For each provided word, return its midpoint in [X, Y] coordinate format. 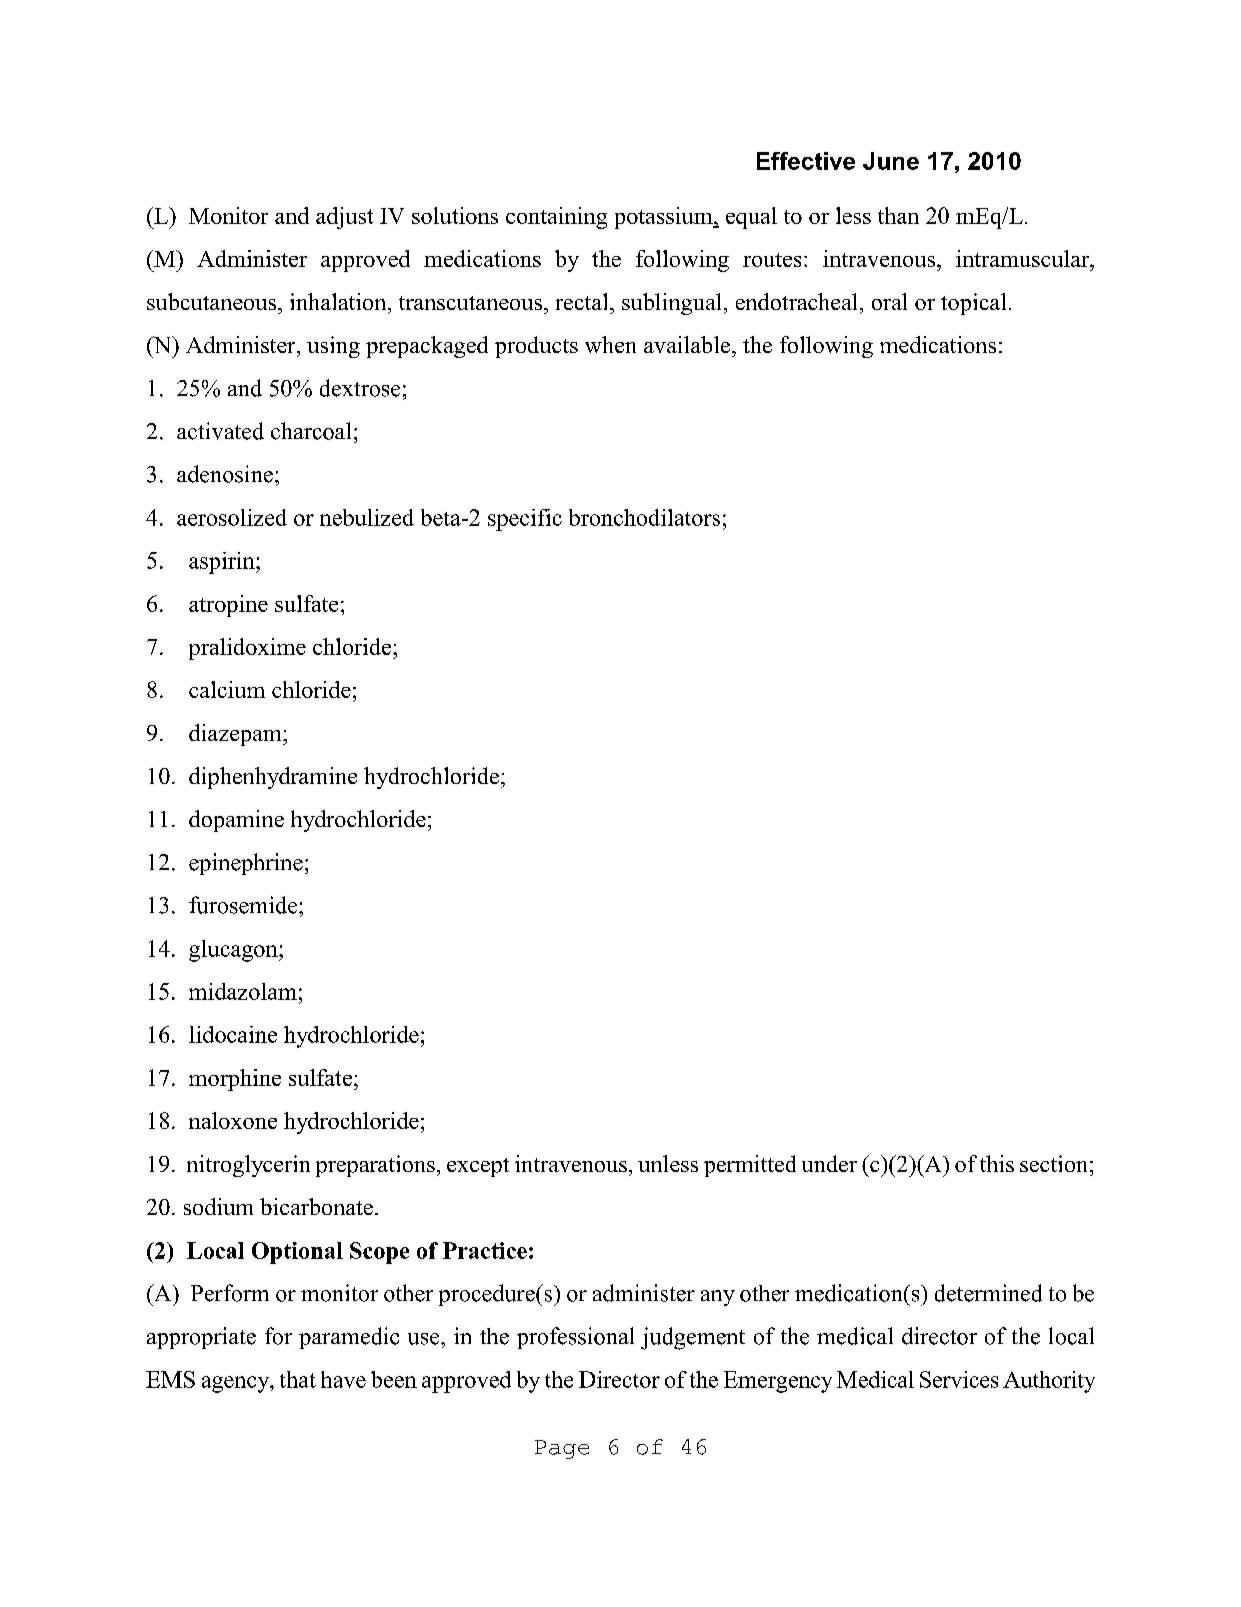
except [478, 1167]
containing [556, 218]
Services [959, 1379]
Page [562, 1449]
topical [973, 304]
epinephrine [246, 864]
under [829, 1163]
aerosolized [232, 517]
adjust [344, 218]
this [997, 1163]
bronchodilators [644, 517]
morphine [235, 1080]
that [298, 1379]
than [898, 215]
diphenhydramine [273, 778]
